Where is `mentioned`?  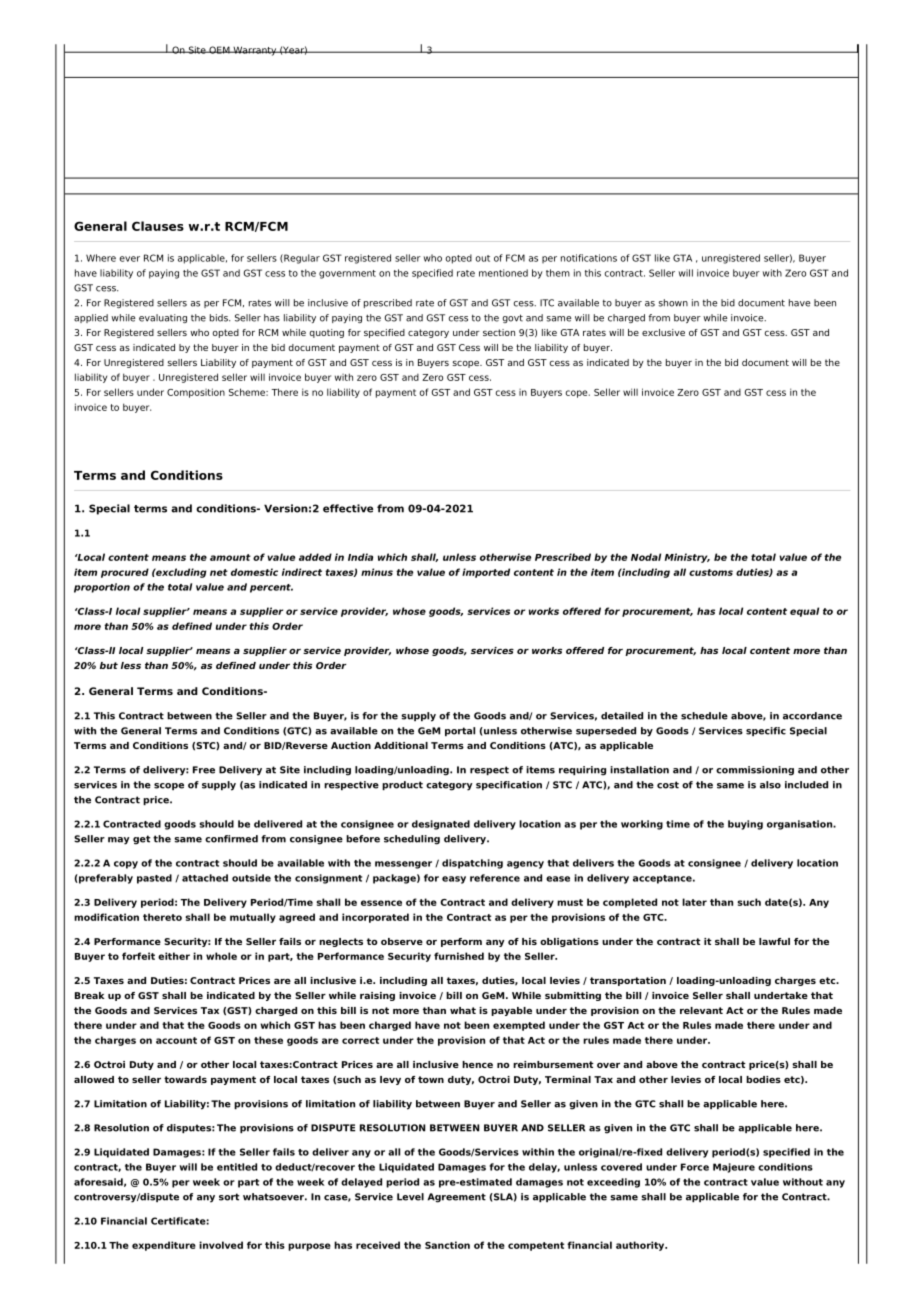 mentioned is located at coordinates (503, 273).
